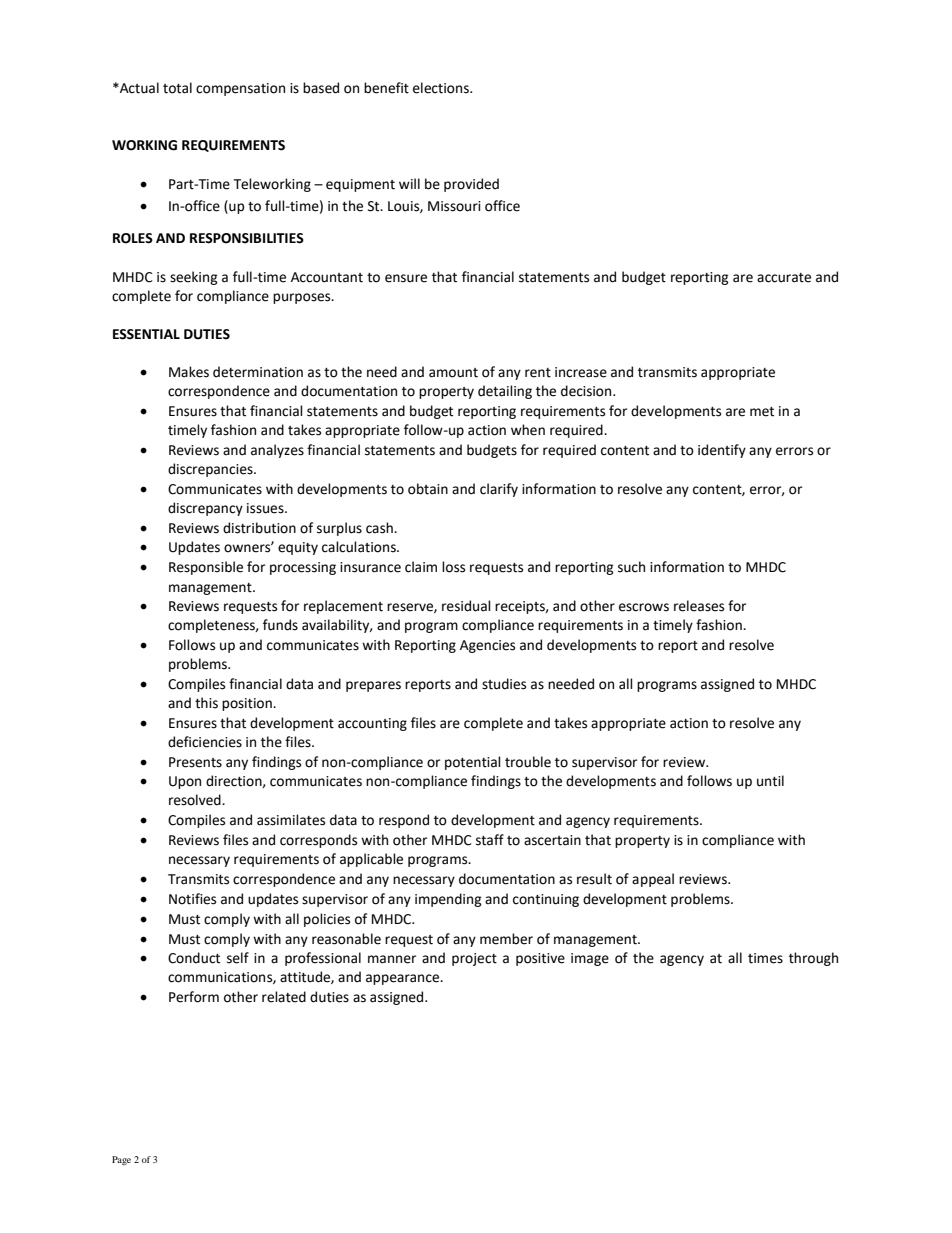 The width and height of the page is (952, 1233). What do you see at coordinates (784, 278) in the page?
I see `accurate` at bounding box center [784, 278].
